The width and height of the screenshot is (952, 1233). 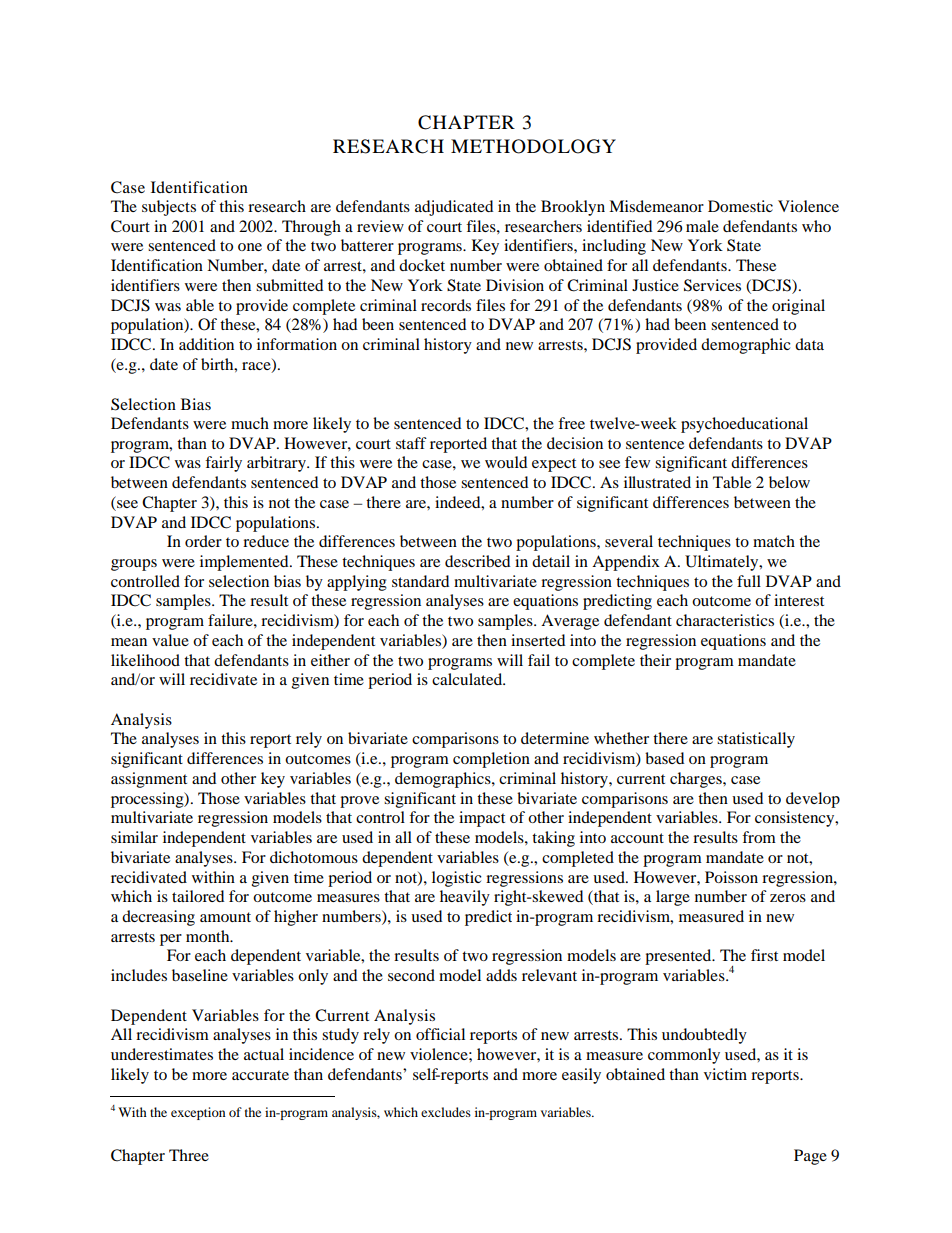 I want to click on victim, so click(x=725, y=1074).
